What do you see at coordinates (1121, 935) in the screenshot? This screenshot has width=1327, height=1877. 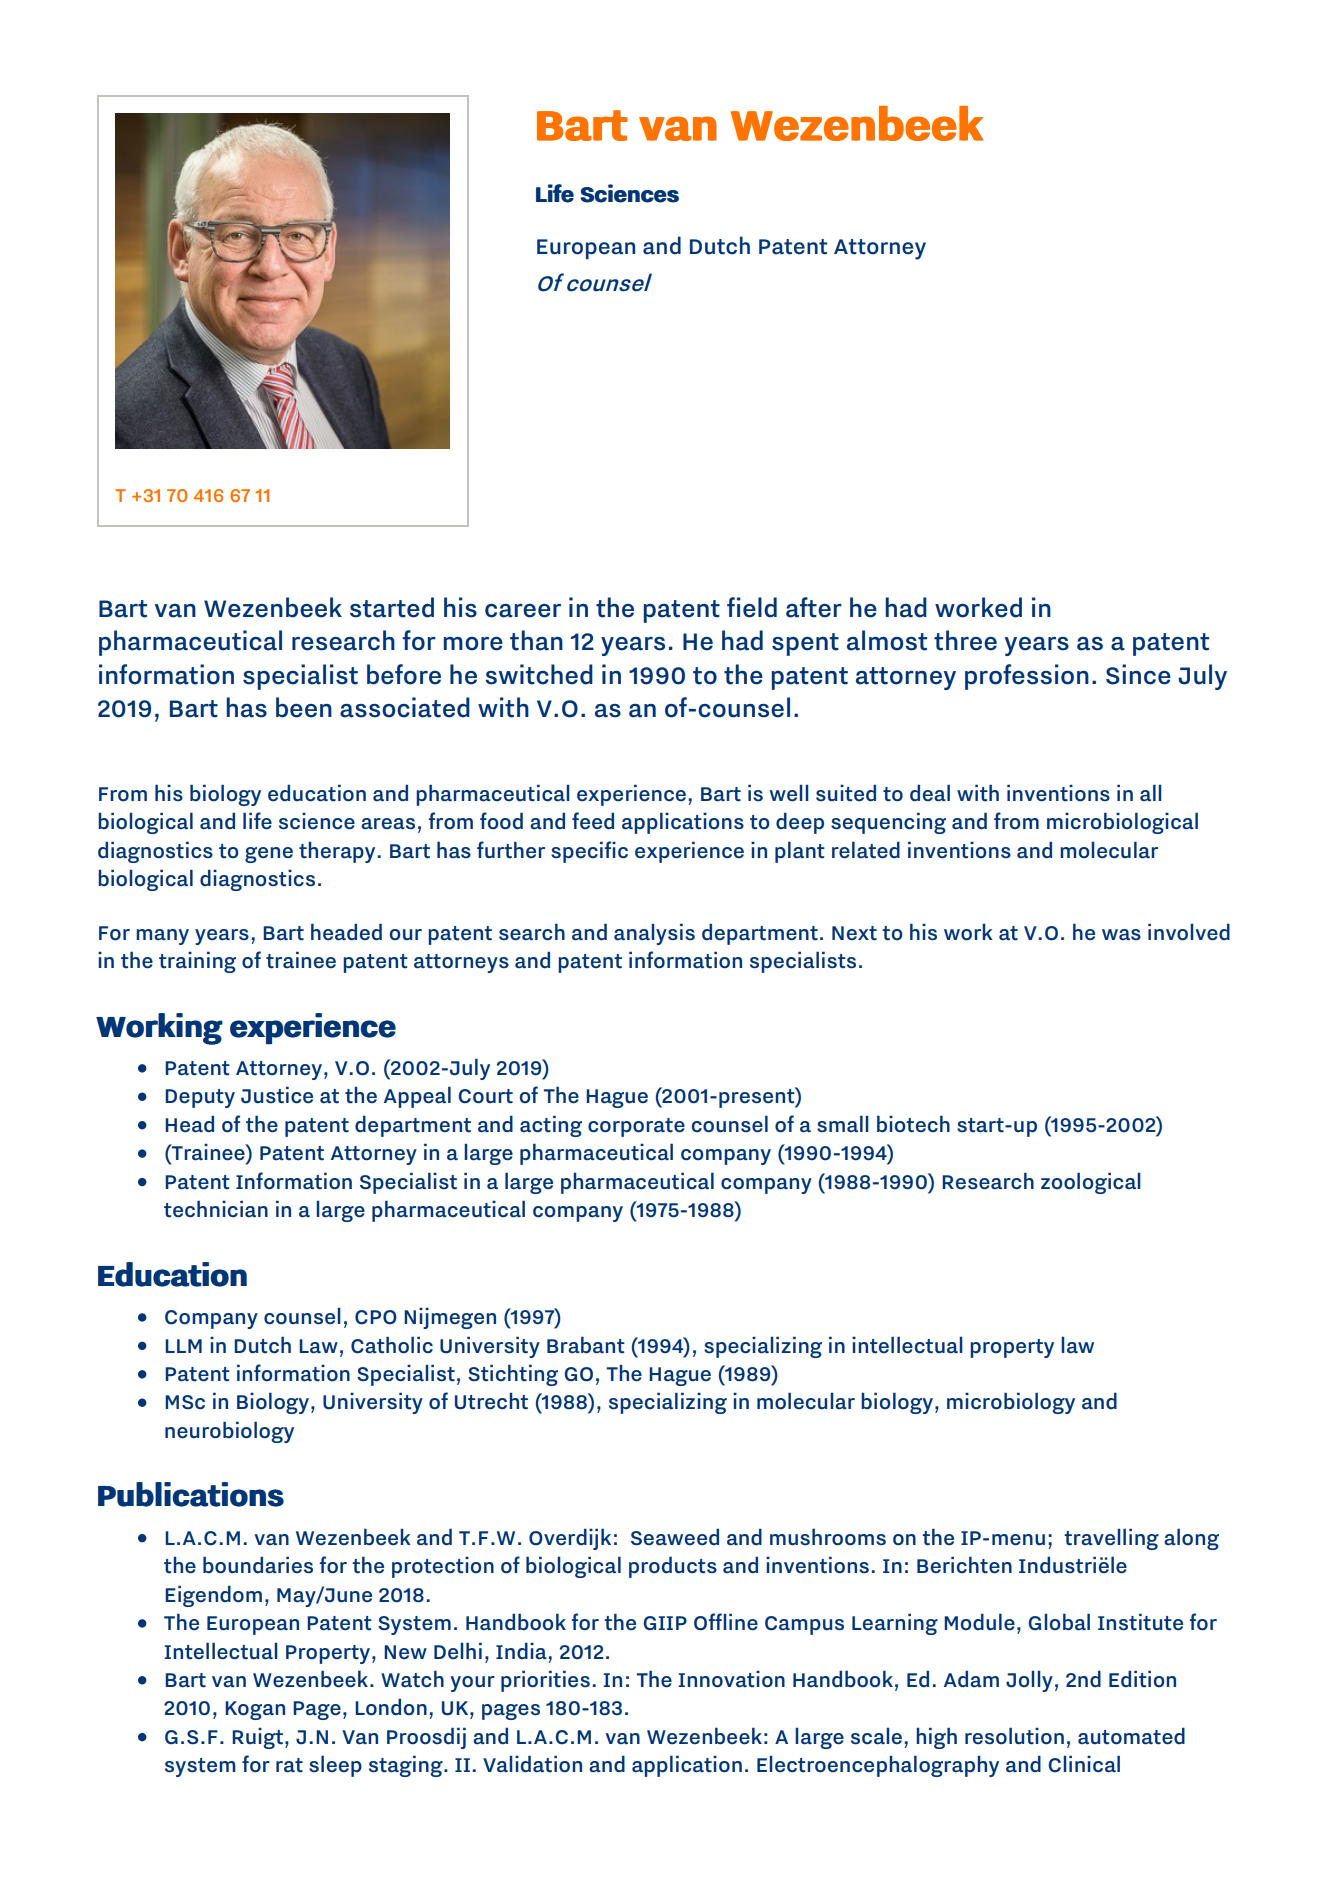 I see `was` at bounding box center [1121, 935].
